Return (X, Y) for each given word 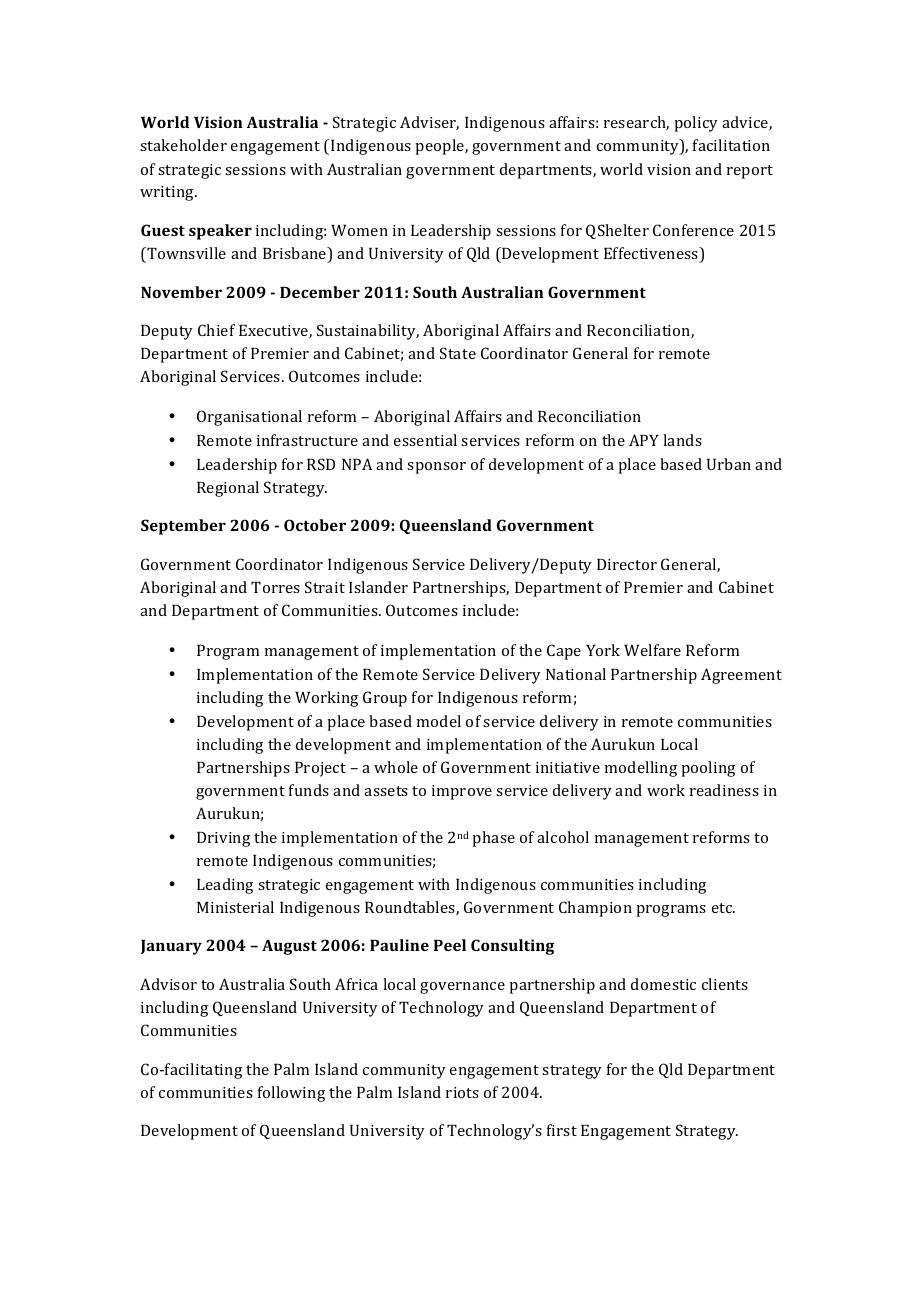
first (562, 1130)
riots (462, 1092)
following (291, 1094)
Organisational (249, 418)
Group (385, 699)
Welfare (652, 650)
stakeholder (183, 145)
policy (696, 124)
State (458, 353)
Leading (225, 886)
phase (493, 839)
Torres (275, 587)
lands (682, 440)
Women (359, 230)
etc (723, 908)
